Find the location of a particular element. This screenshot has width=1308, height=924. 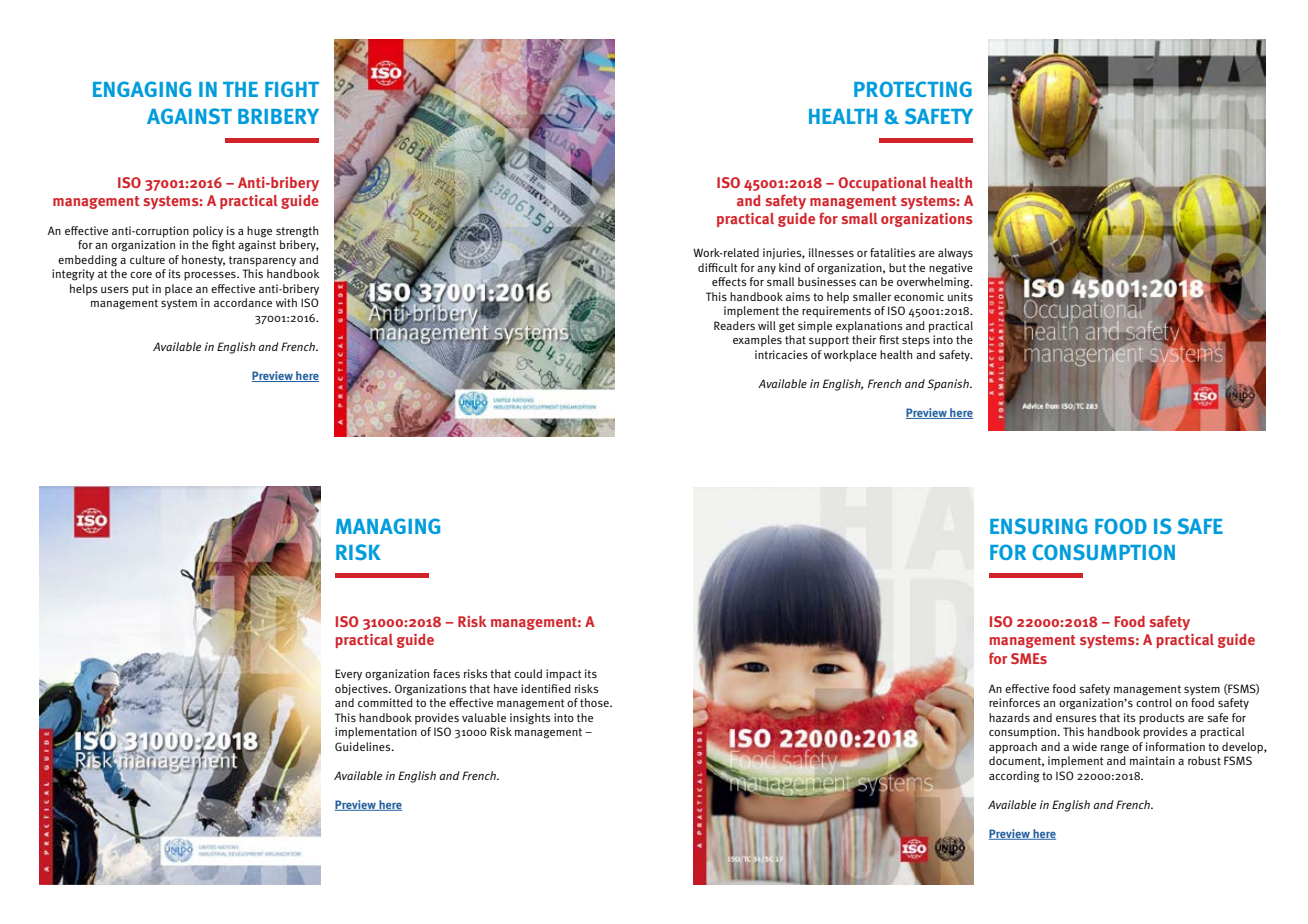

negative is located at coordinates (951, 269).
